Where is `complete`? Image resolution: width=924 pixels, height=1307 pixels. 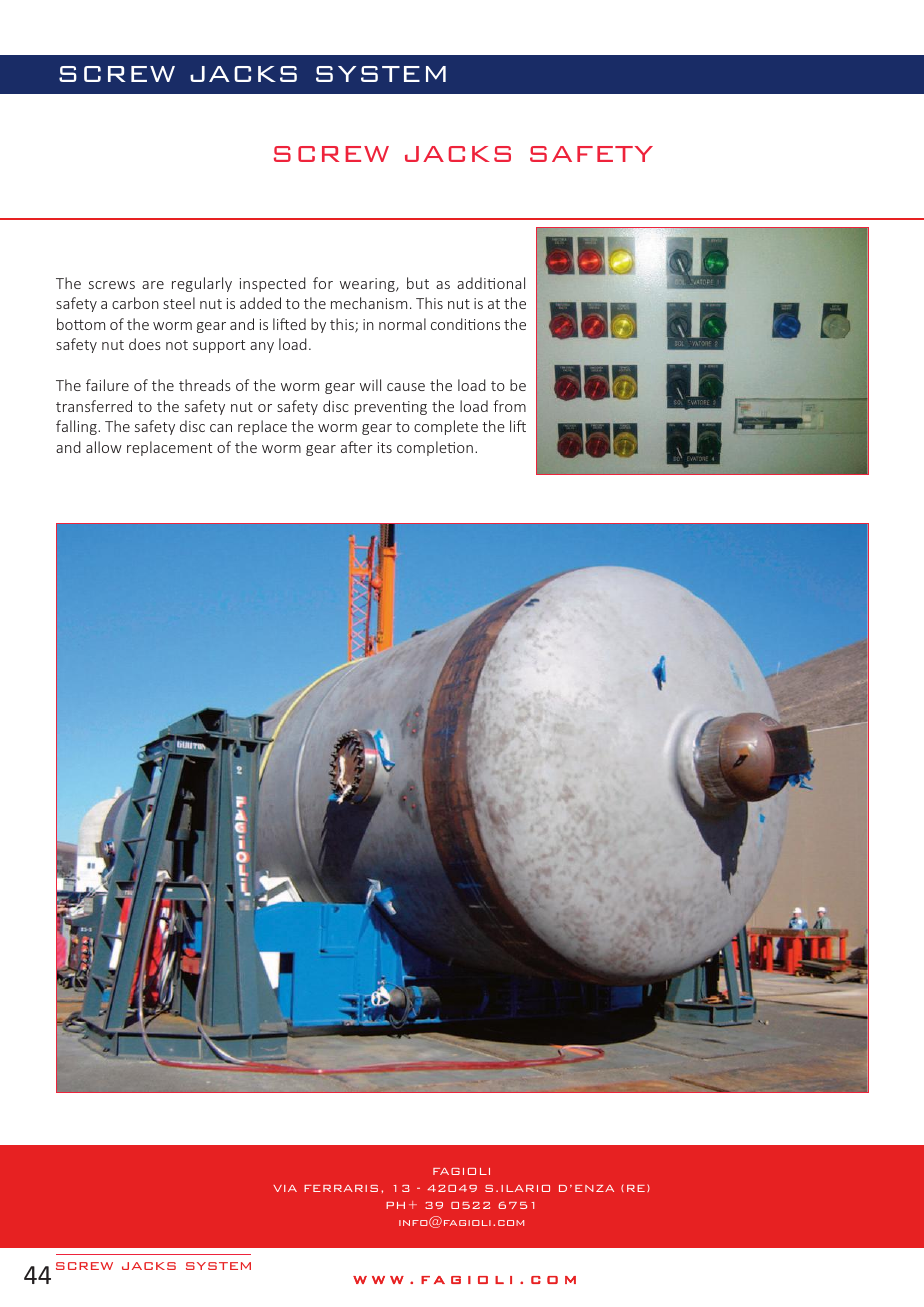
complete is located at coordinates (446, 427).
